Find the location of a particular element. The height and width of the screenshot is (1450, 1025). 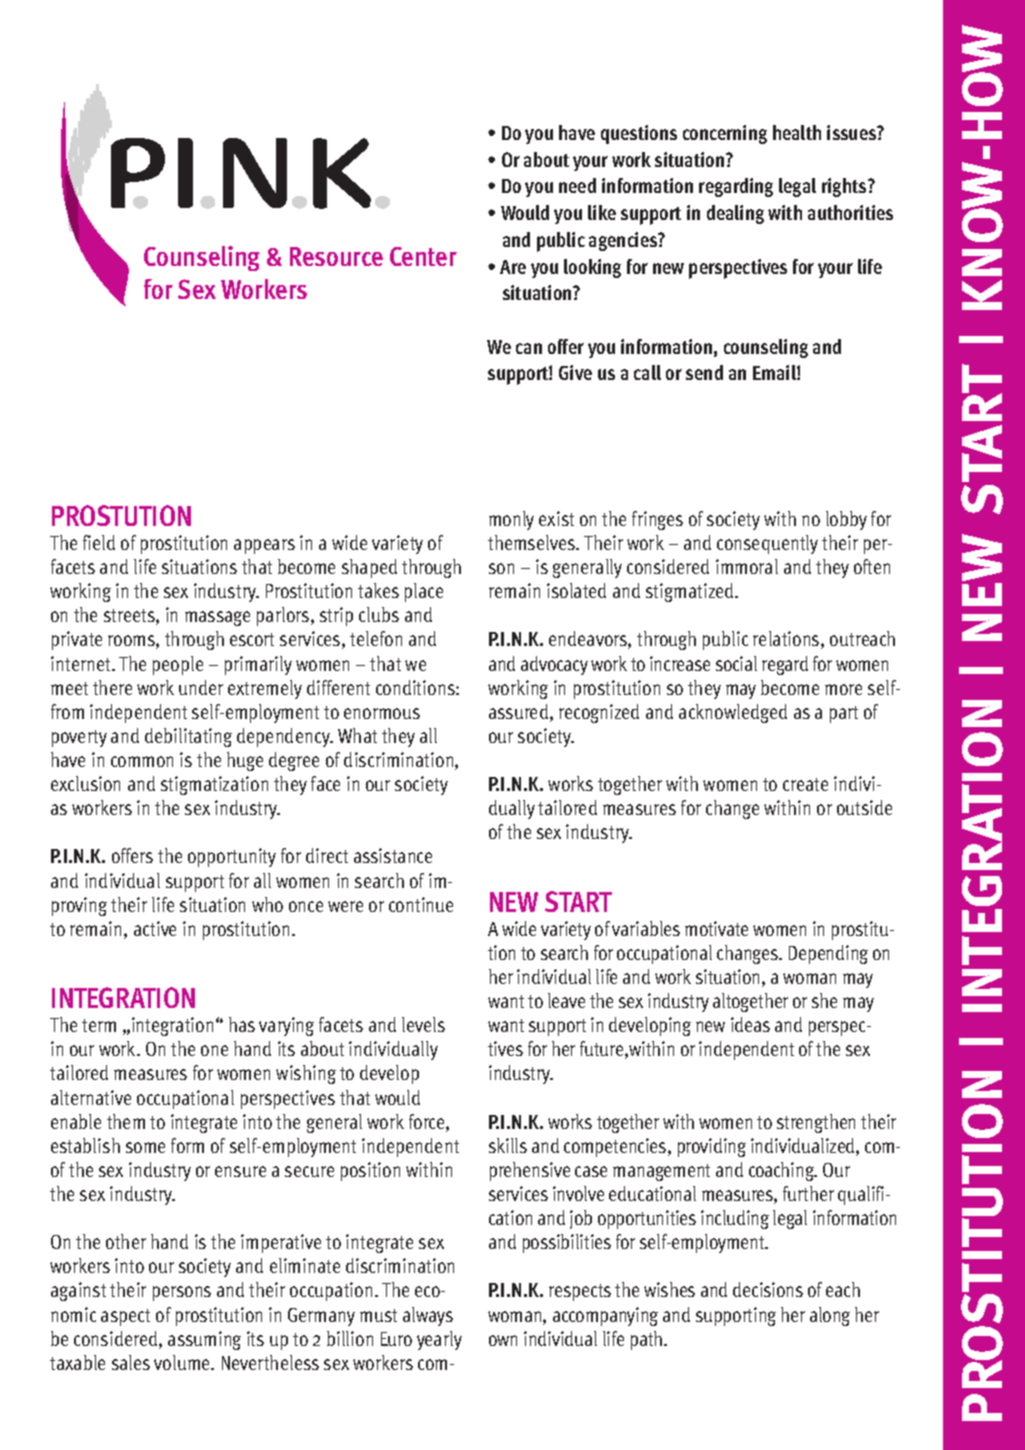

need is located at coordinates (577, 185).
